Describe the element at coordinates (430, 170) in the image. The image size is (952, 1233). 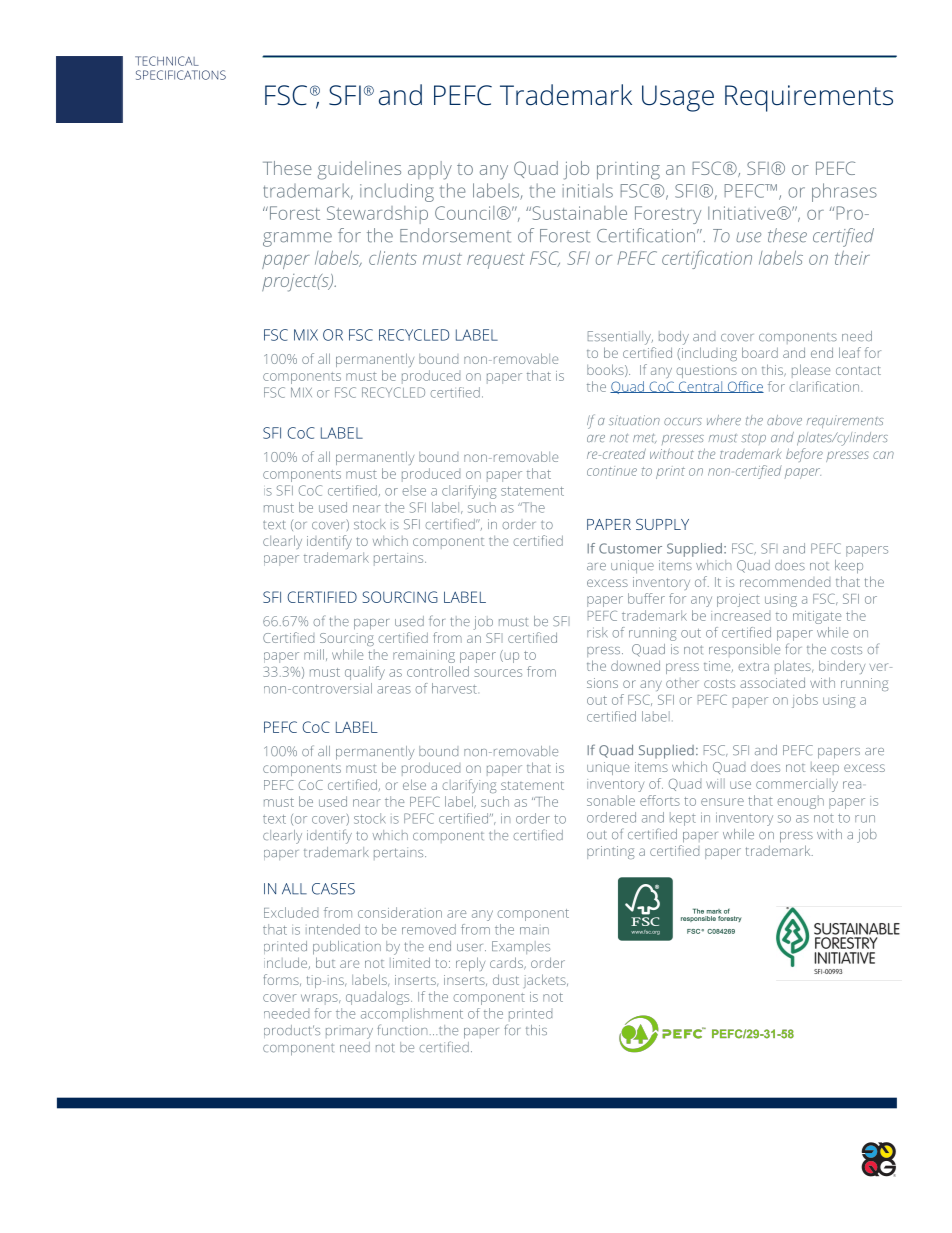
I see `apply` at that location.
